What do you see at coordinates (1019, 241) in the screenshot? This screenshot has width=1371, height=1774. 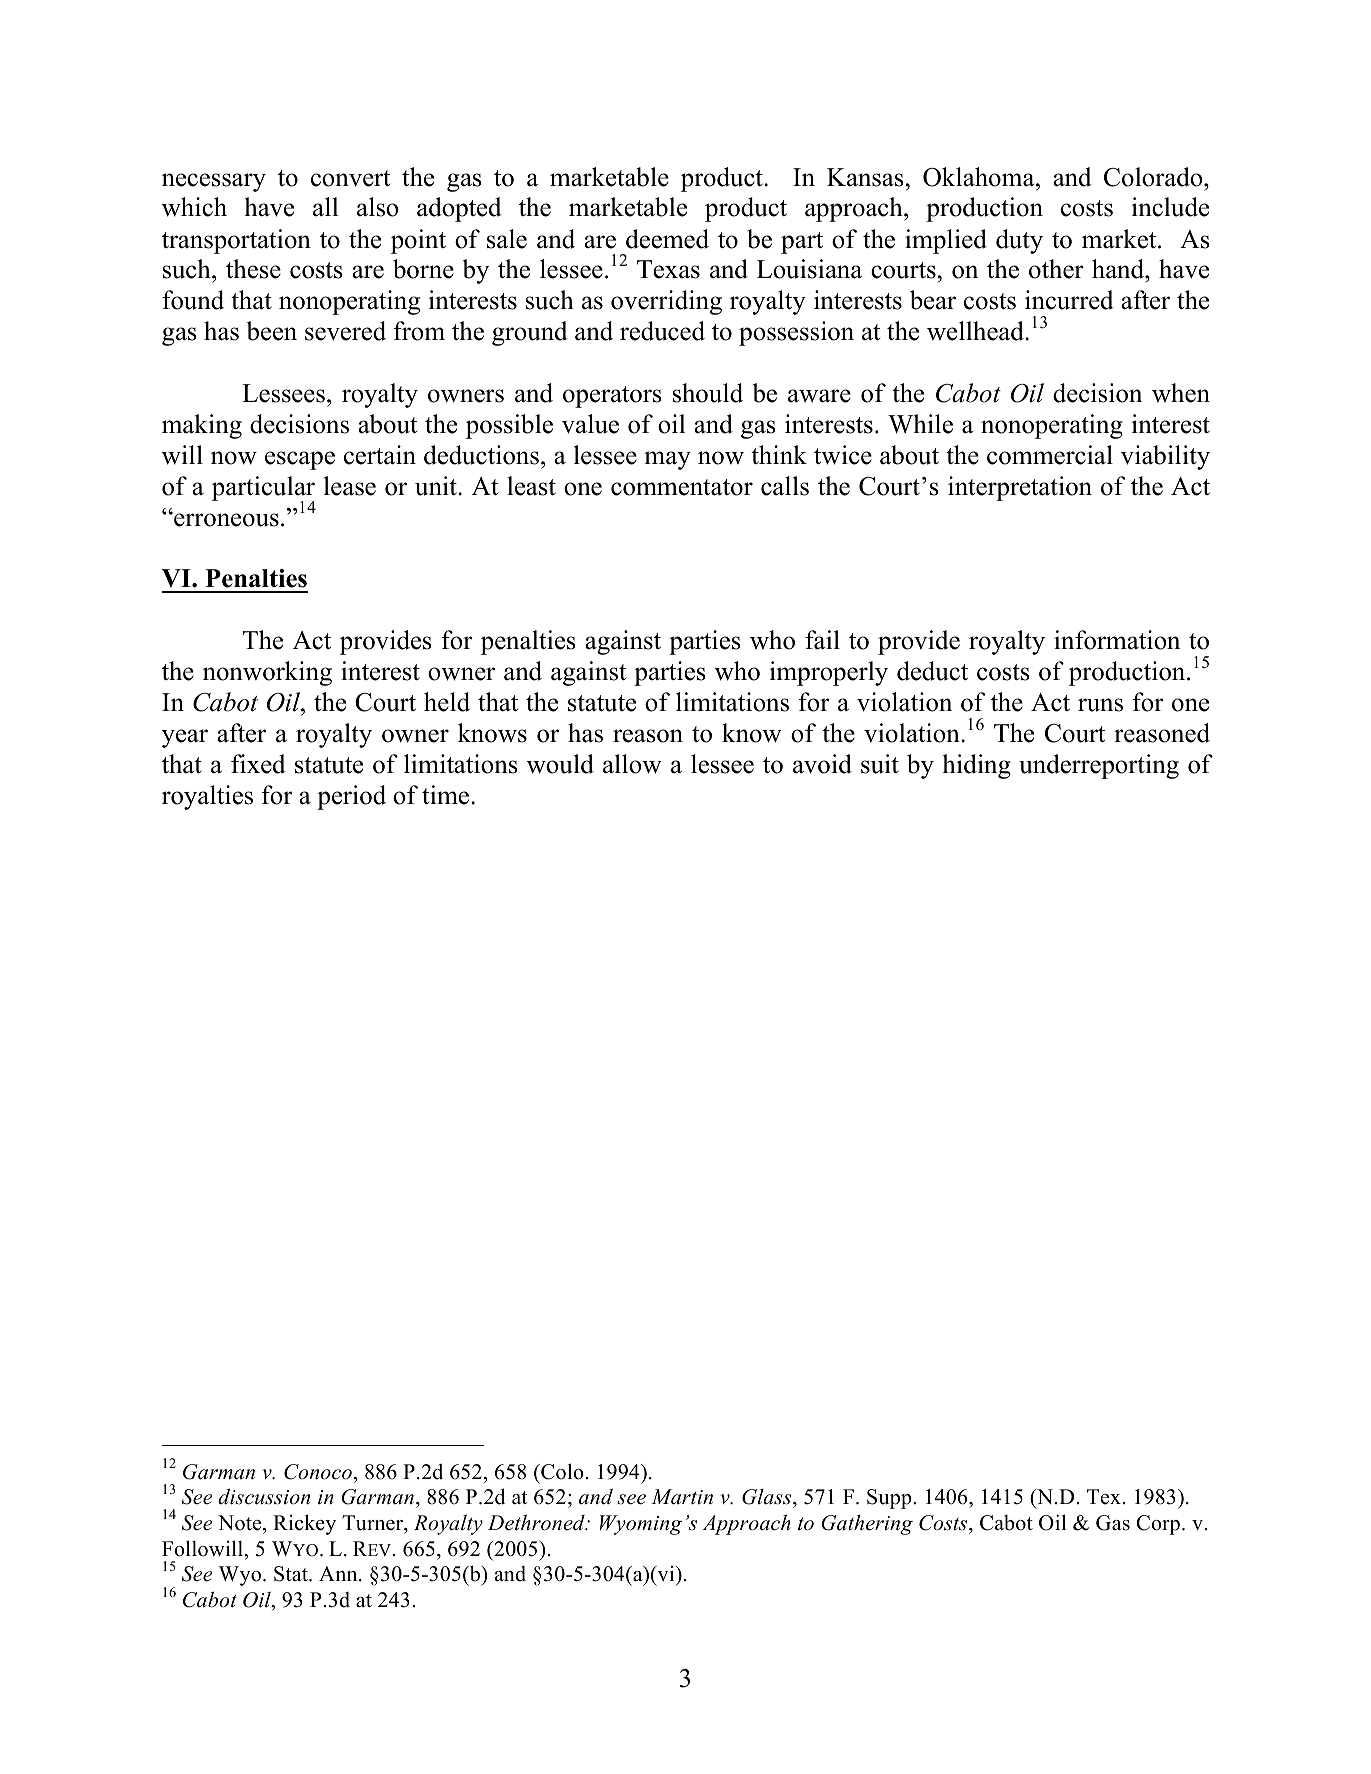 I see `duty` at bounding box center [1019, 241].
